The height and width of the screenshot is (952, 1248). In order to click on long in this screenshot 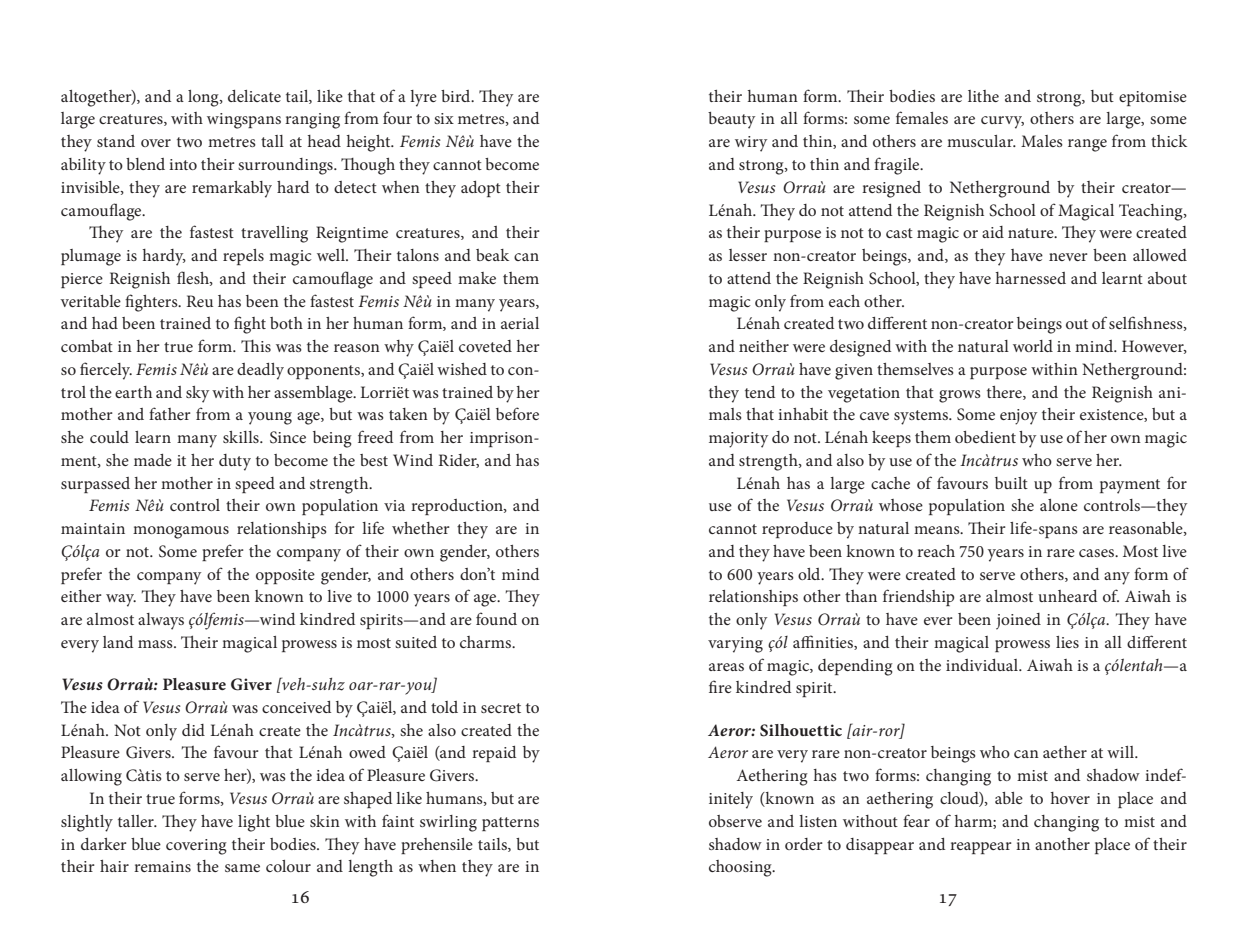, I will do `click(204, 98)`.
